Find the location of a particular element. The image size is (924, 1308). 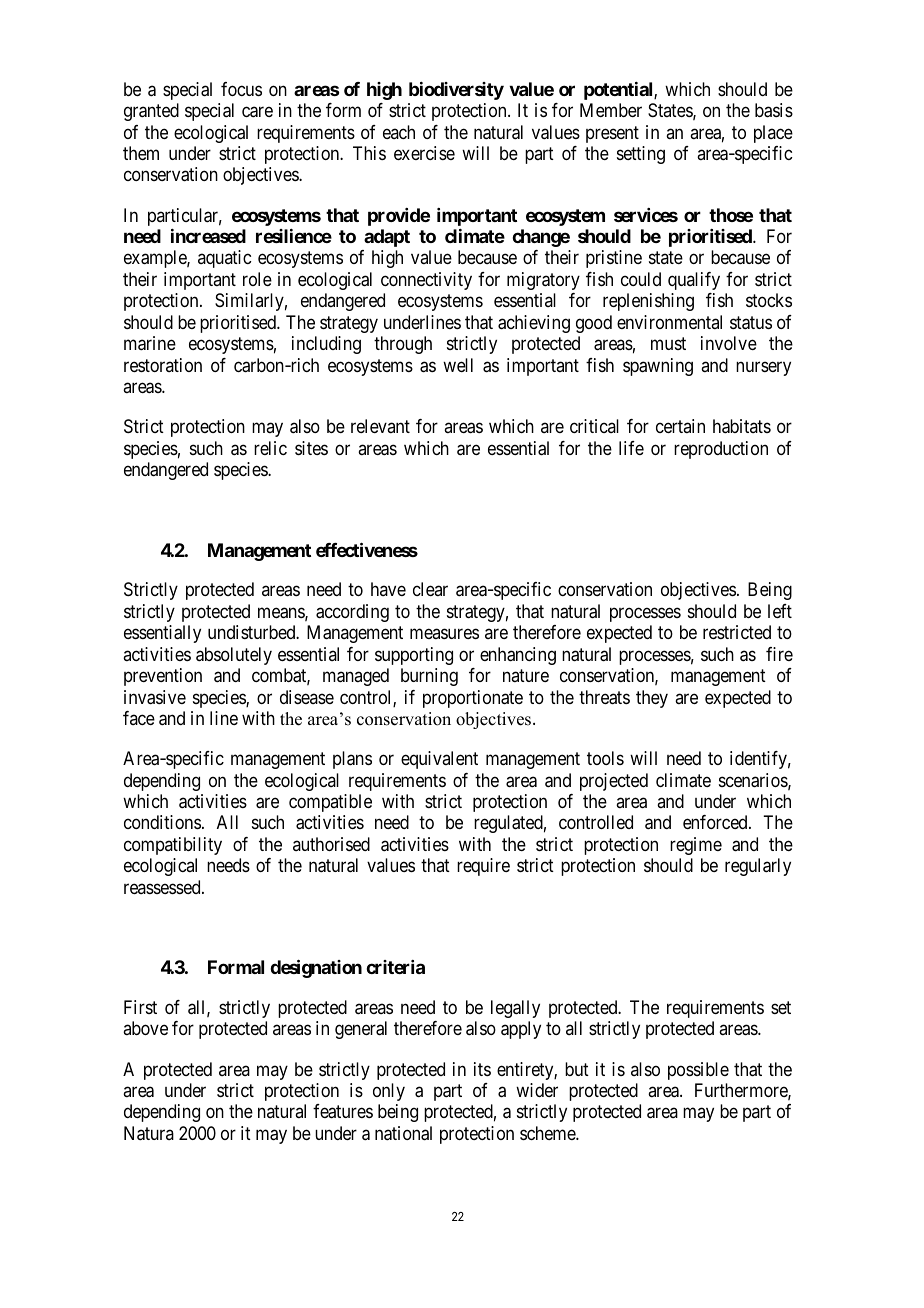

well is located at coordinates (458, 365).
